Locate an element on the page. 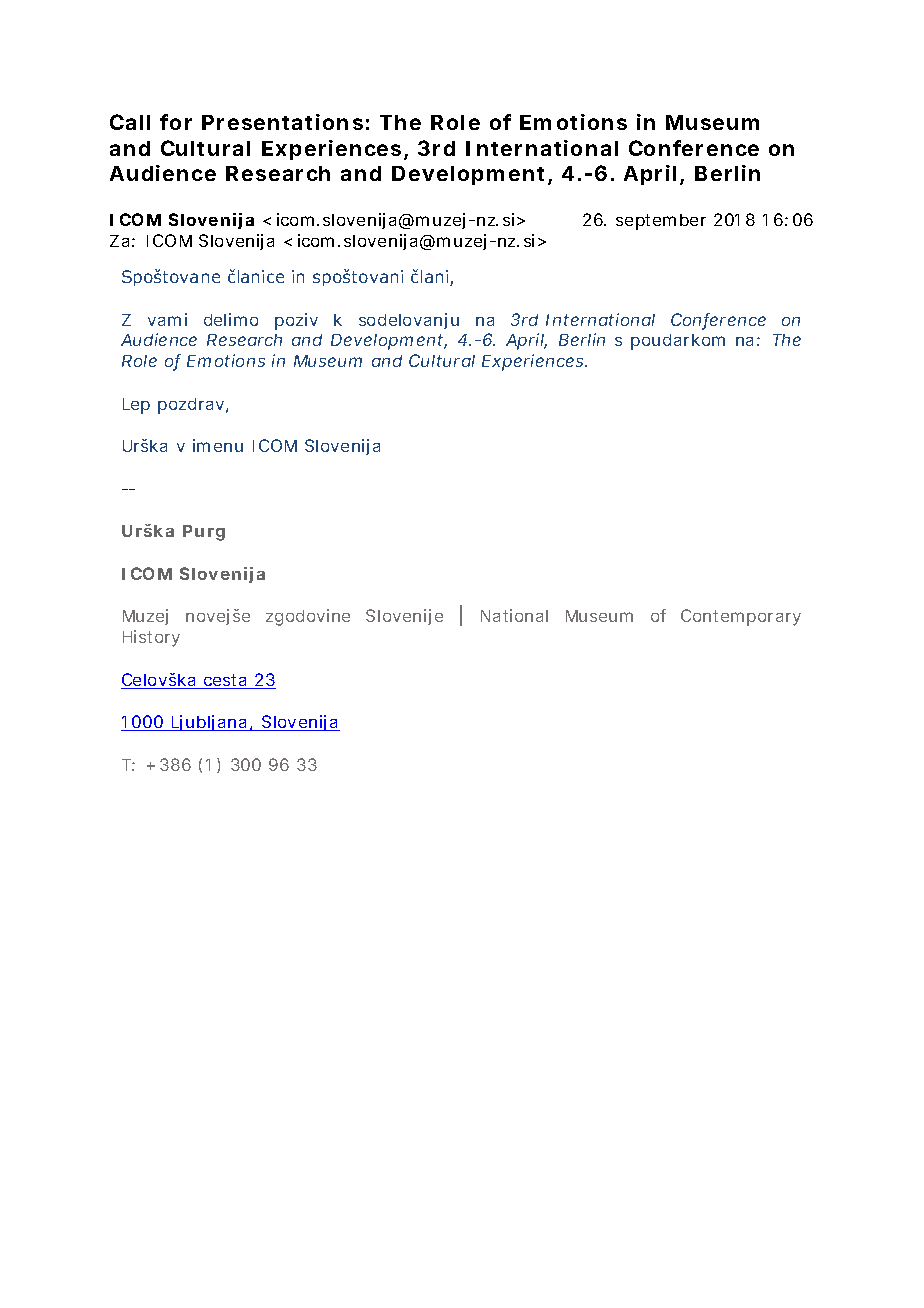 The height and width of the document is (1308, 924). Call is located at coordinates (130, 122).
